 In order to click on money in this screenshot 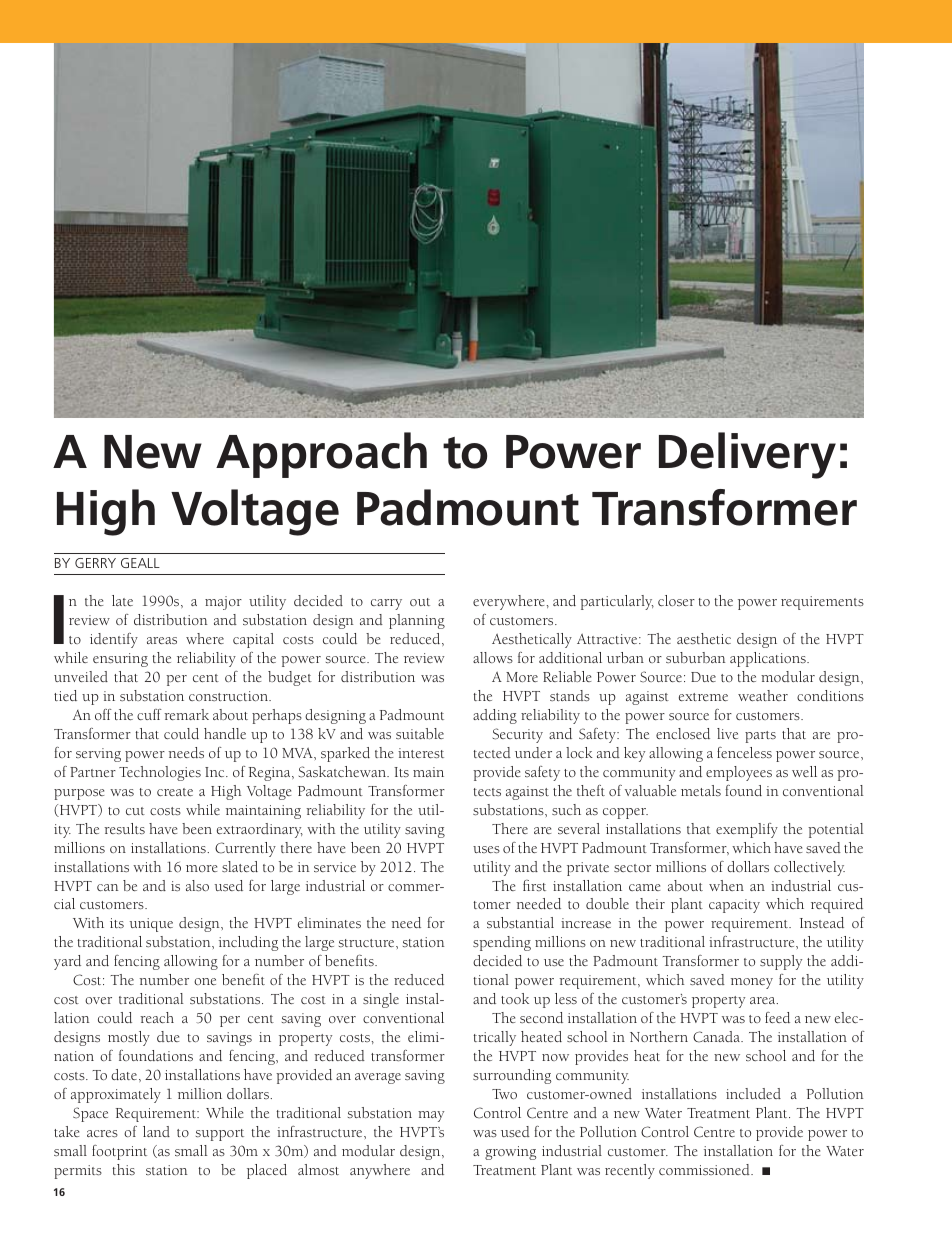, I will do `click(752, 983)`.
